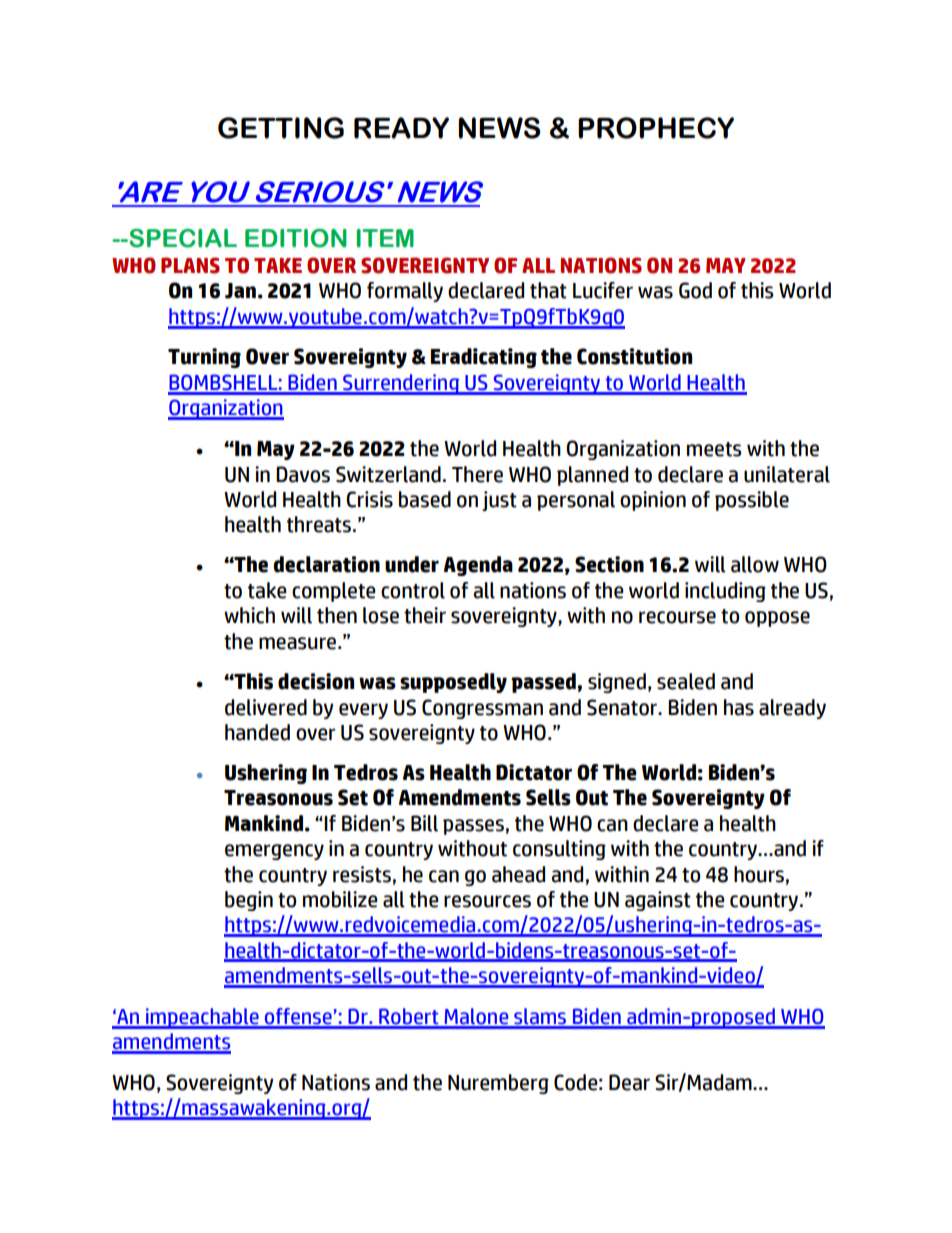 The width and height of the screenshot is (952, 1233). I want to click on Agenda, so click(478, 566).
